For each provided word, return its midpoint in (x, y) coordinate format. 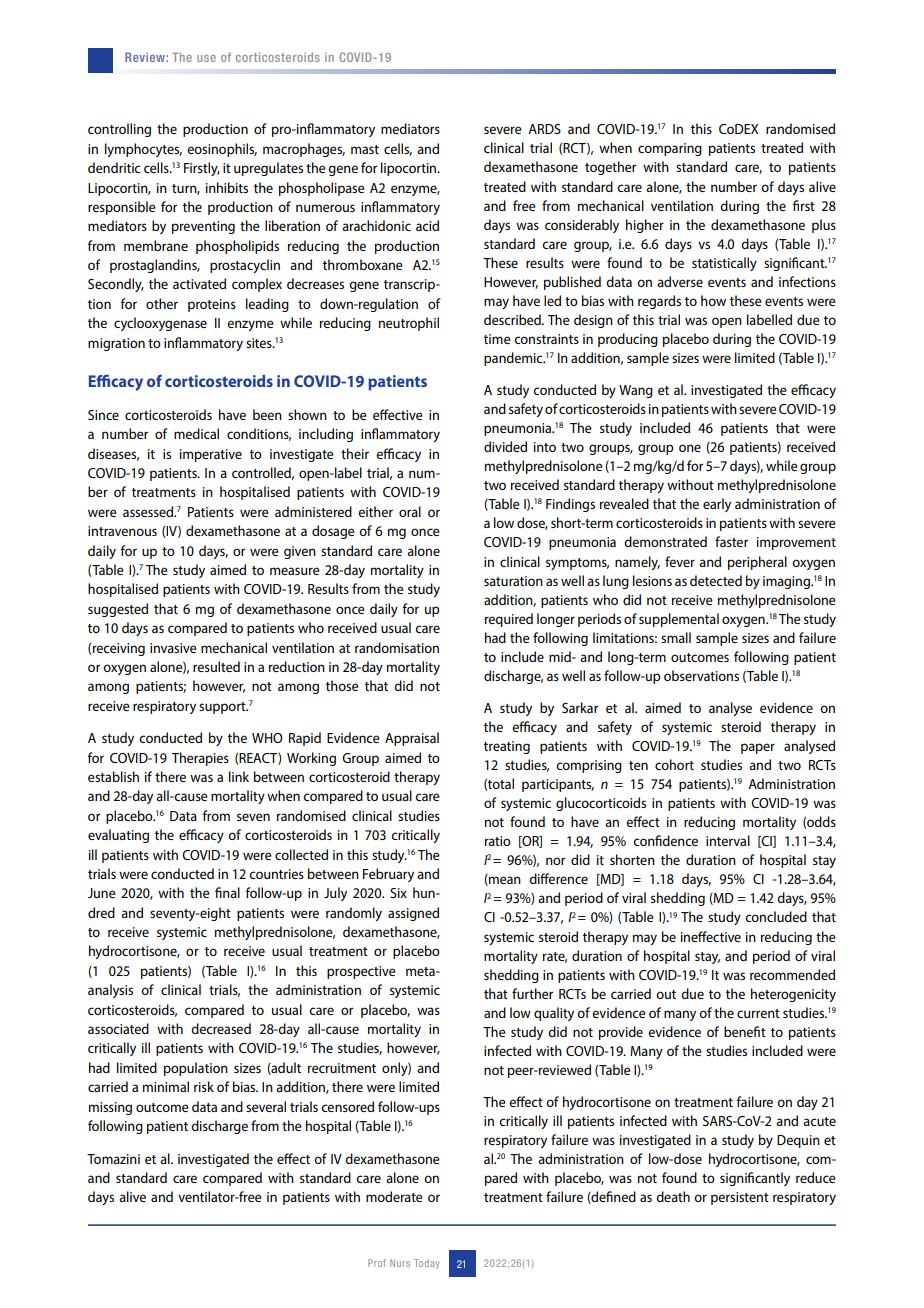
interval (728, 840)
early (717, 505)
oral (410, 511)
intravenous (122, 531)
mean (504, 881)
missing (110, 1108)
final (227, 892)
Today (427, 1264)
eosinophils (222, 150)
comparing (670, 149)
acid (427, 225)
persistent (740, 1198)
